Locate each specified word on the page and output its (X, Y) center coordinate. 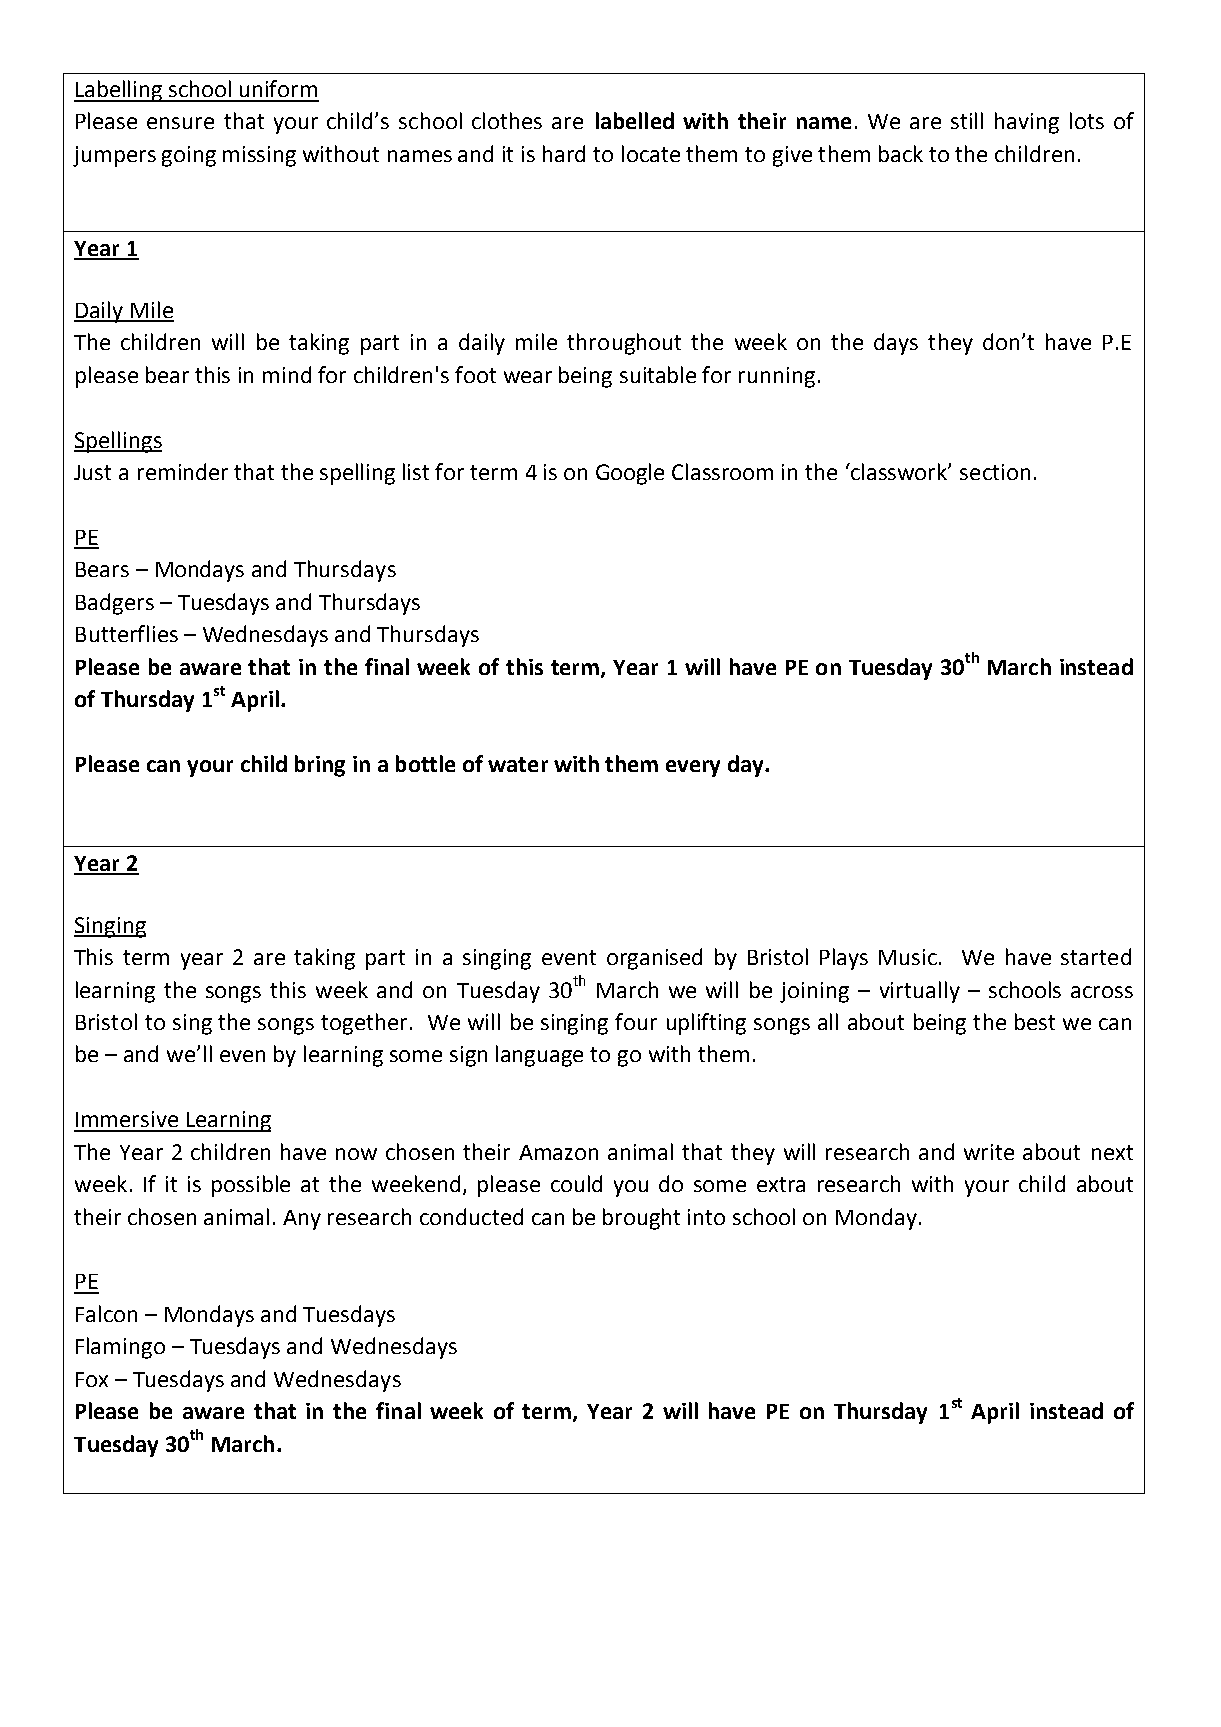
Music (909, 957)
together (364, 1024)
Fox (92, 1379)
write (989, 1152)
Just (92, 472)
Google (630, 474)
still (967, 120)
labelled (635, 120)
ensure (180, 123)
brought (641, 1219)
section (995, 472)
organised (654, 959)
